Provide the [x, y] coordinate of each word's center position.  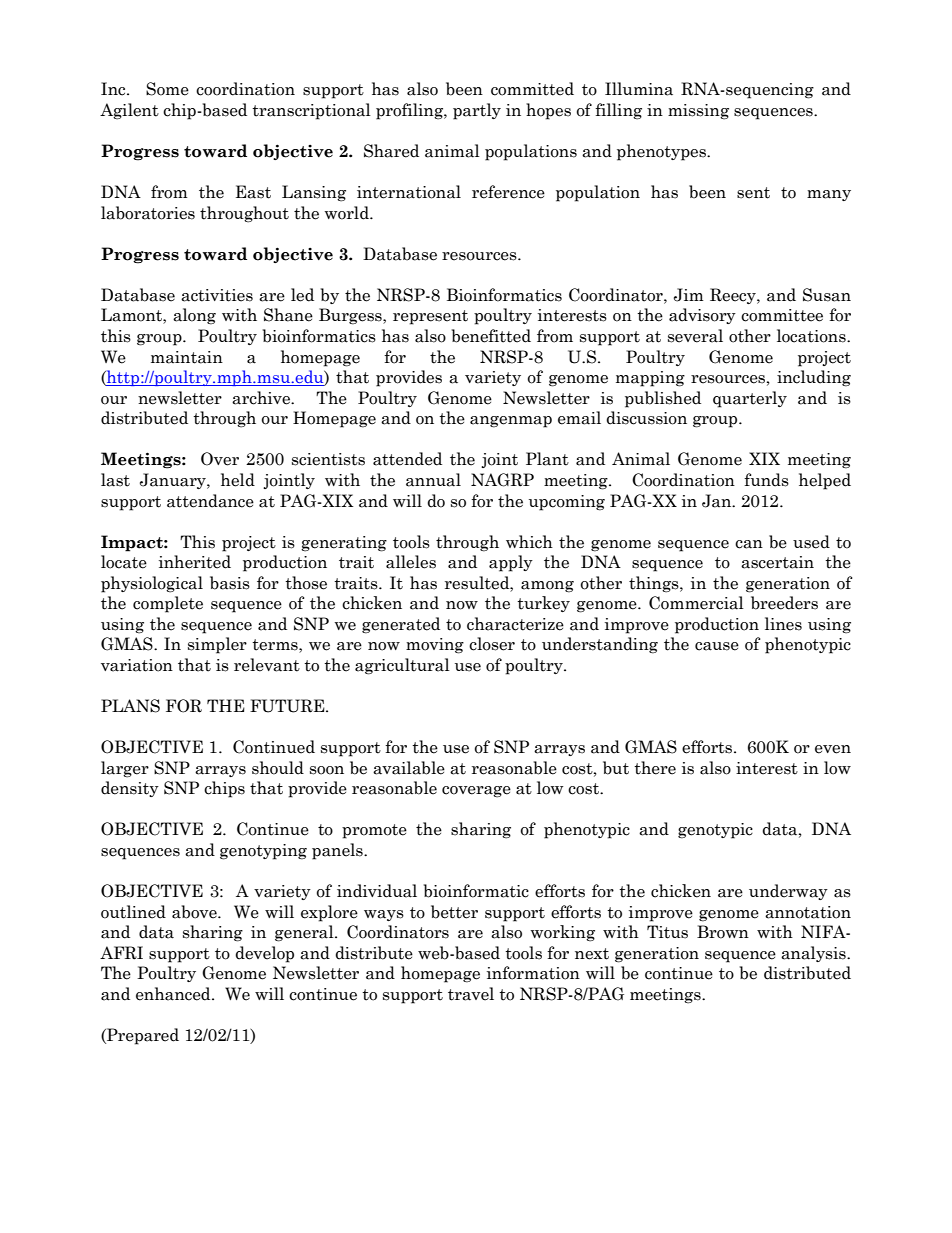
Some [167, 89]
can [749, 544]
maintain [187, 357]
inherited [195, 562]
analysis [814, 954]
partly [477, 111]
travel [471, 994]
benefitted [491, 336]
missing [698, 112]
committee [782, 315]
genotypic [715, 831]
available [409, 768]
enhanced [174, 994]
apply [511, 563]
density [130, 789]
